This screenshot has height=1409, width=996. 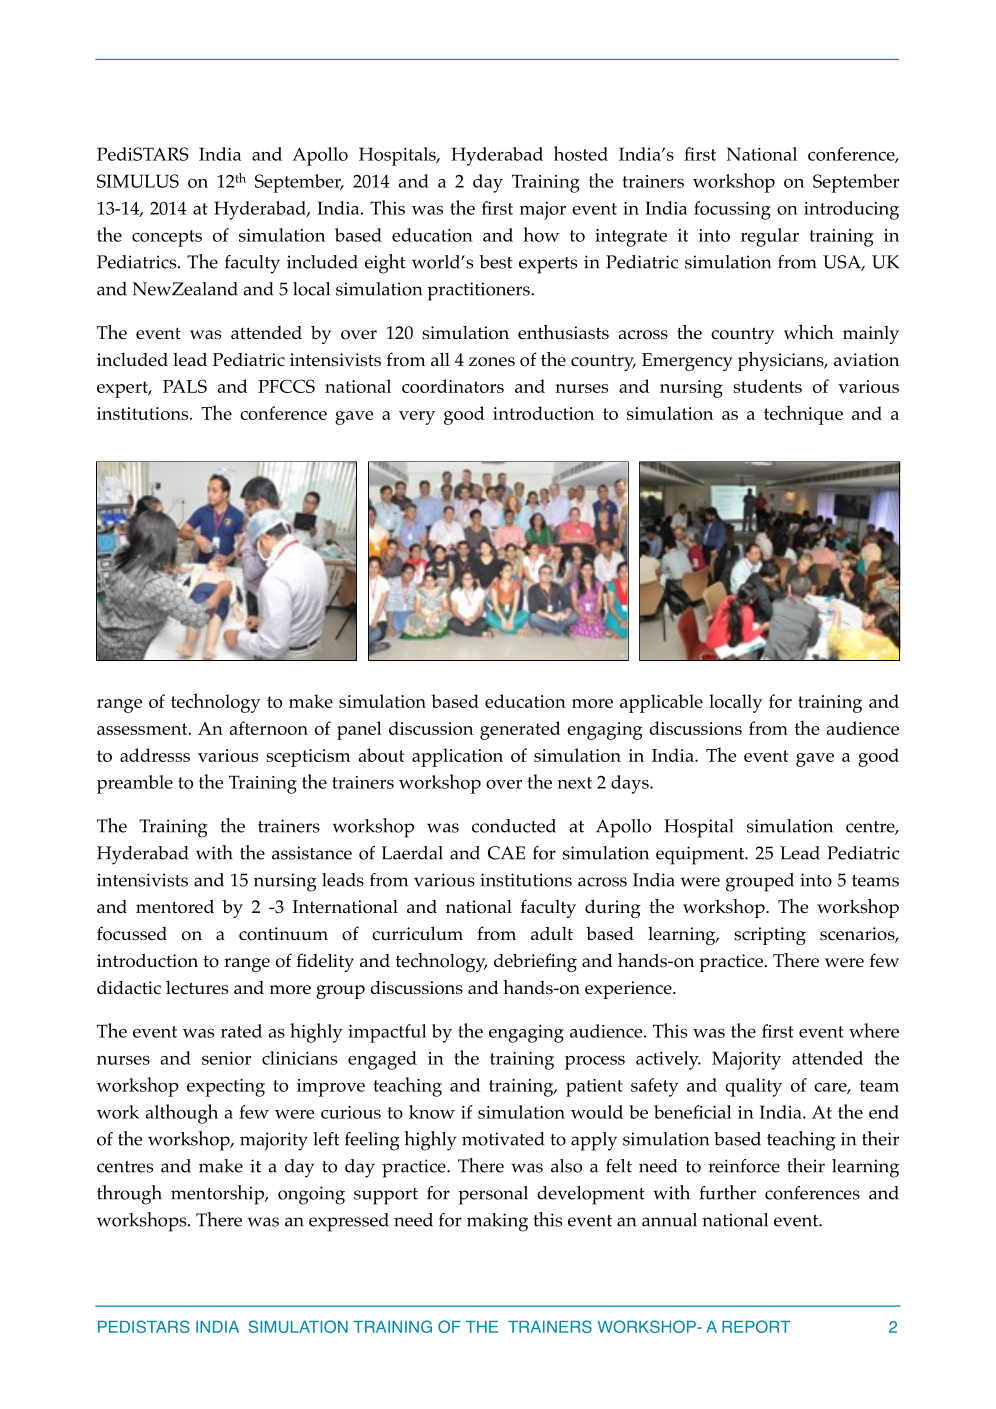 I want to click on PALS, so click(x=185, y=386).
